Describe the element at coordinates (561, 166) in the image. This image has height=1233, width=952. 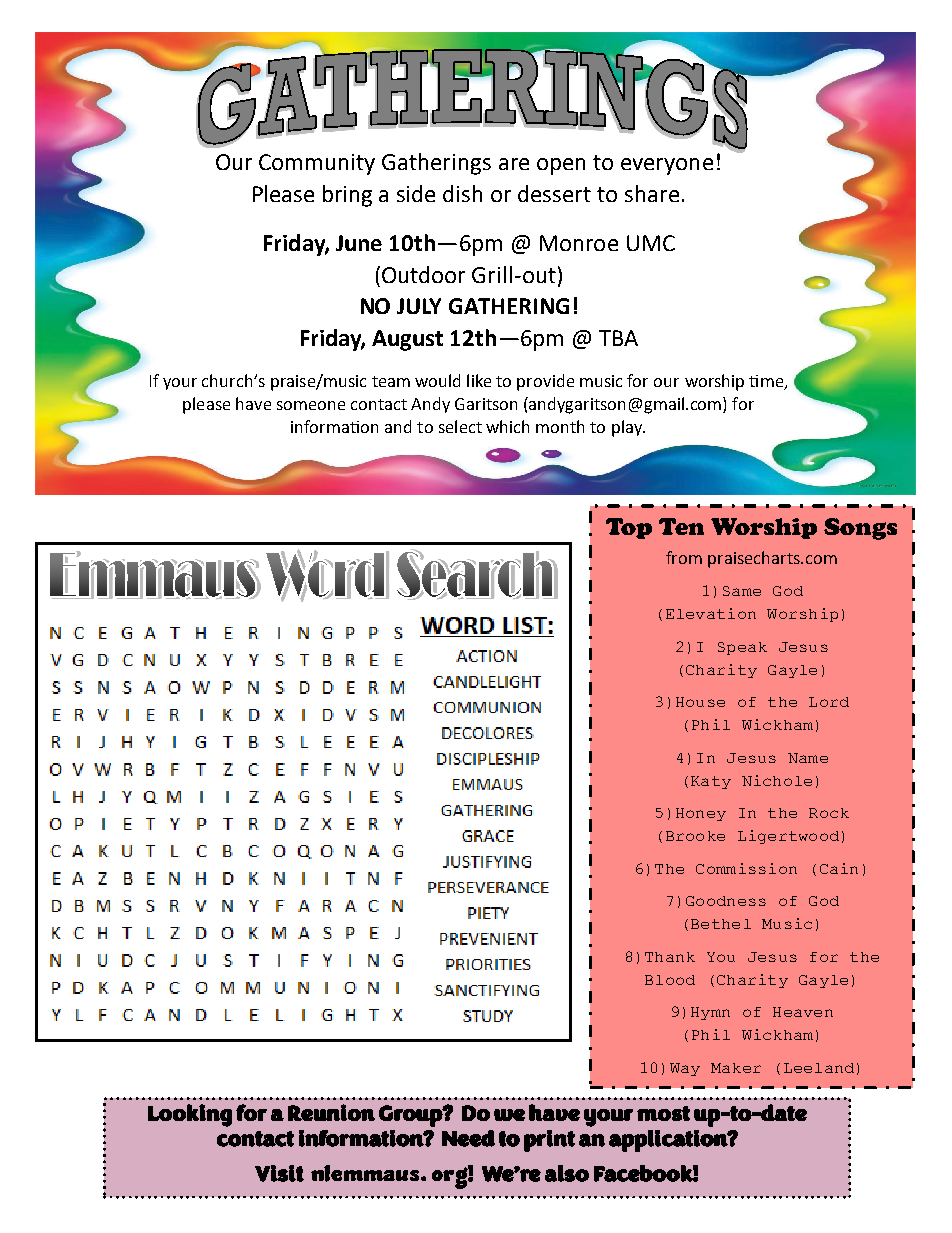
I see `open` at that location.
